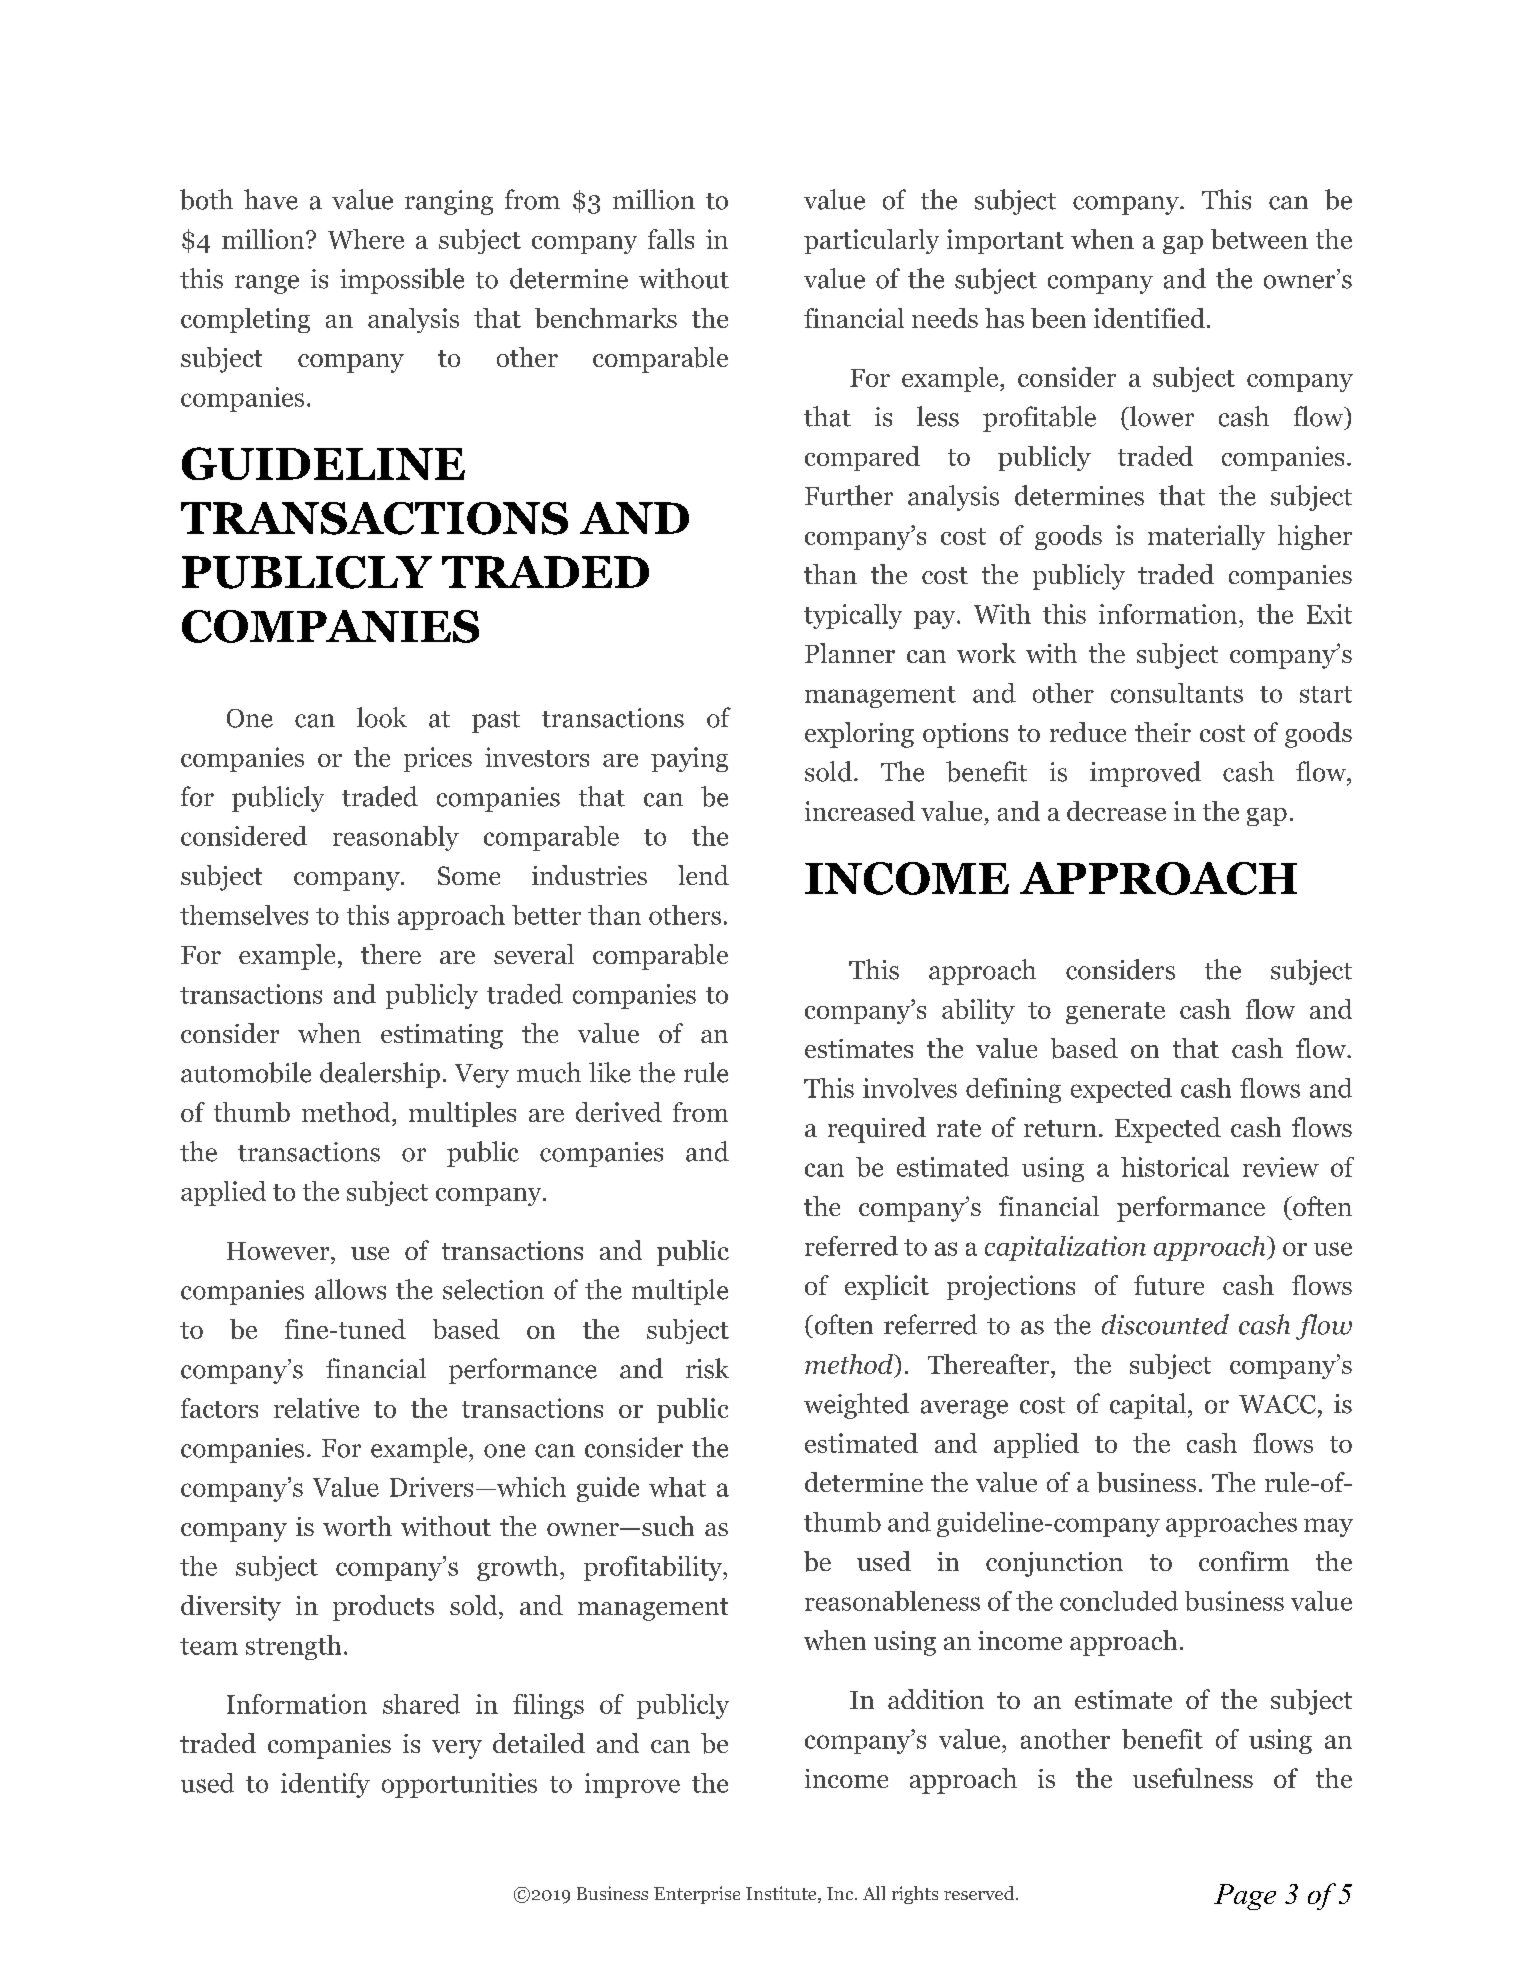 The width and height of the screenshot is (1533, 1984). I want to click on identify, so click(325, 1785).
